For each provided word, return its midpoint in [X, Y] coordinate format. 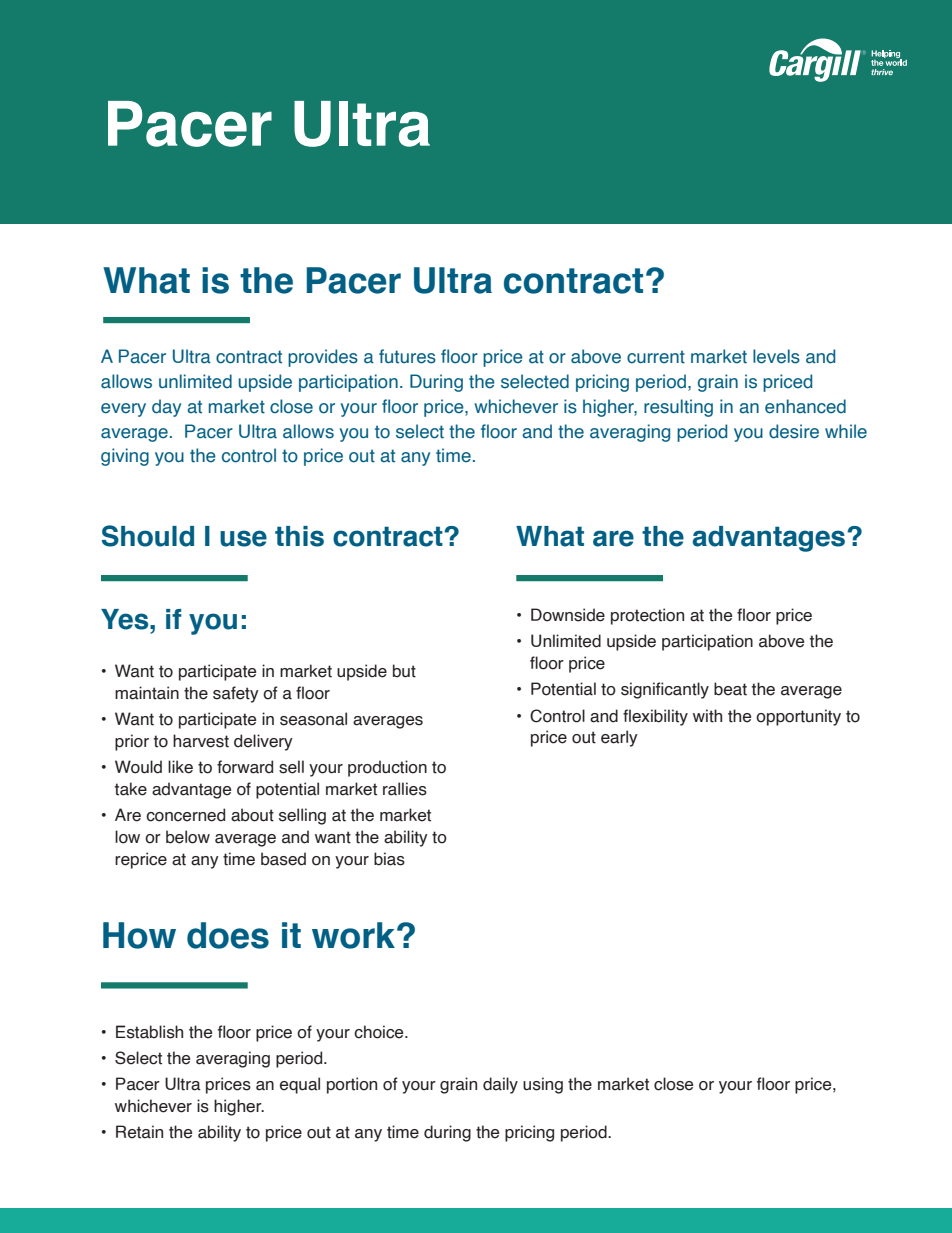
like [180, 767]
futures [407, 356]
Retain [139, 1132]
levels [776, 356]
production [387, 768]
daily [500, 1085]
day [166, 408]
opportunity [798, 717]
